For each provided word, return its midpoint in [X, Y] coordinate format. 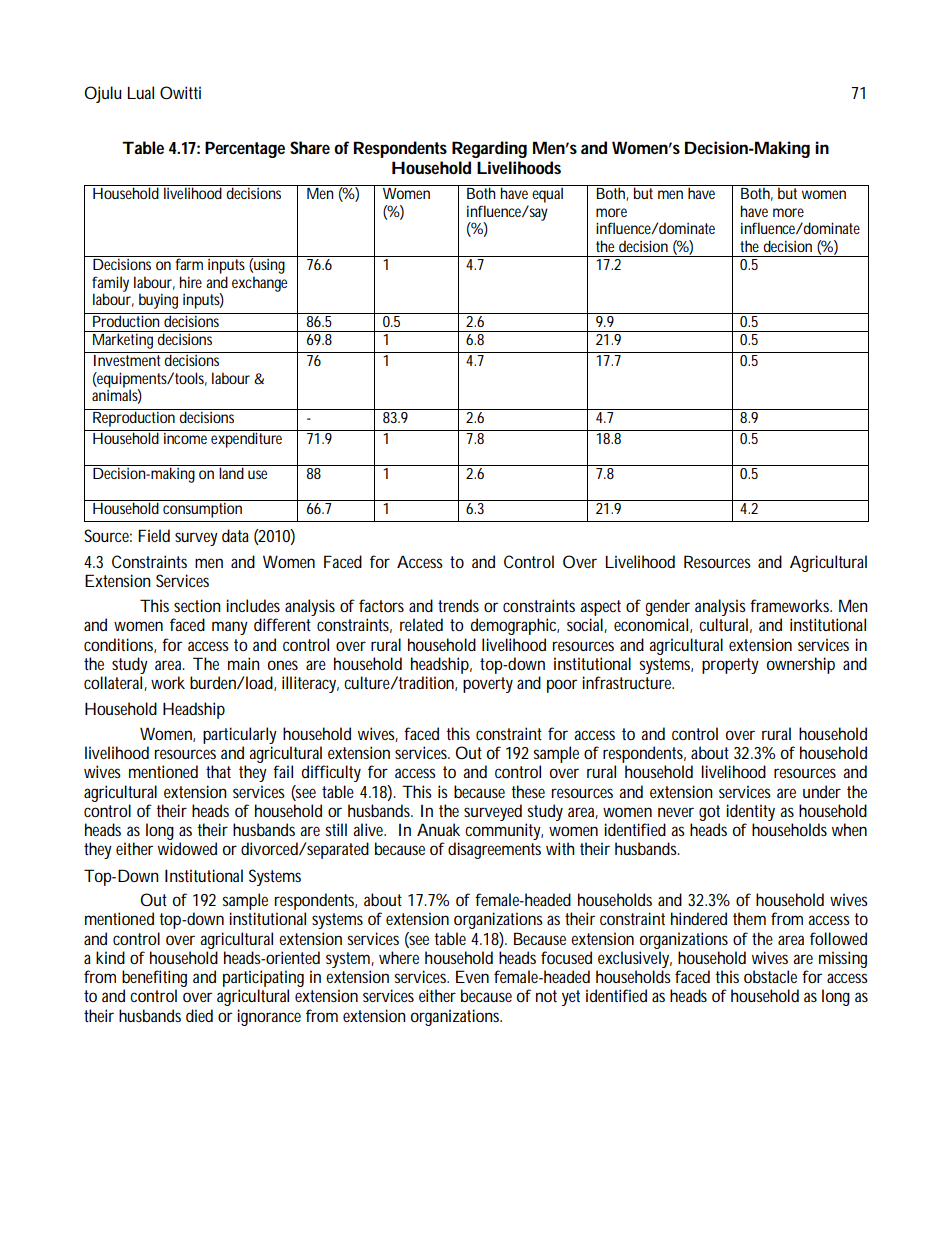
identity [750, 812]
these [528, 791]
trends [458, 605]
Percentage [245, 149]
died [199, 1015]
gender [667, 607]
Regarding [489, 149]
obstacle [770, 976]
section [197, 605]
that [218, 771]
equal [548, 194]
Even [472, 976]
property [730, 666]
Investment [127, 360]
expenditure [248, 439]
